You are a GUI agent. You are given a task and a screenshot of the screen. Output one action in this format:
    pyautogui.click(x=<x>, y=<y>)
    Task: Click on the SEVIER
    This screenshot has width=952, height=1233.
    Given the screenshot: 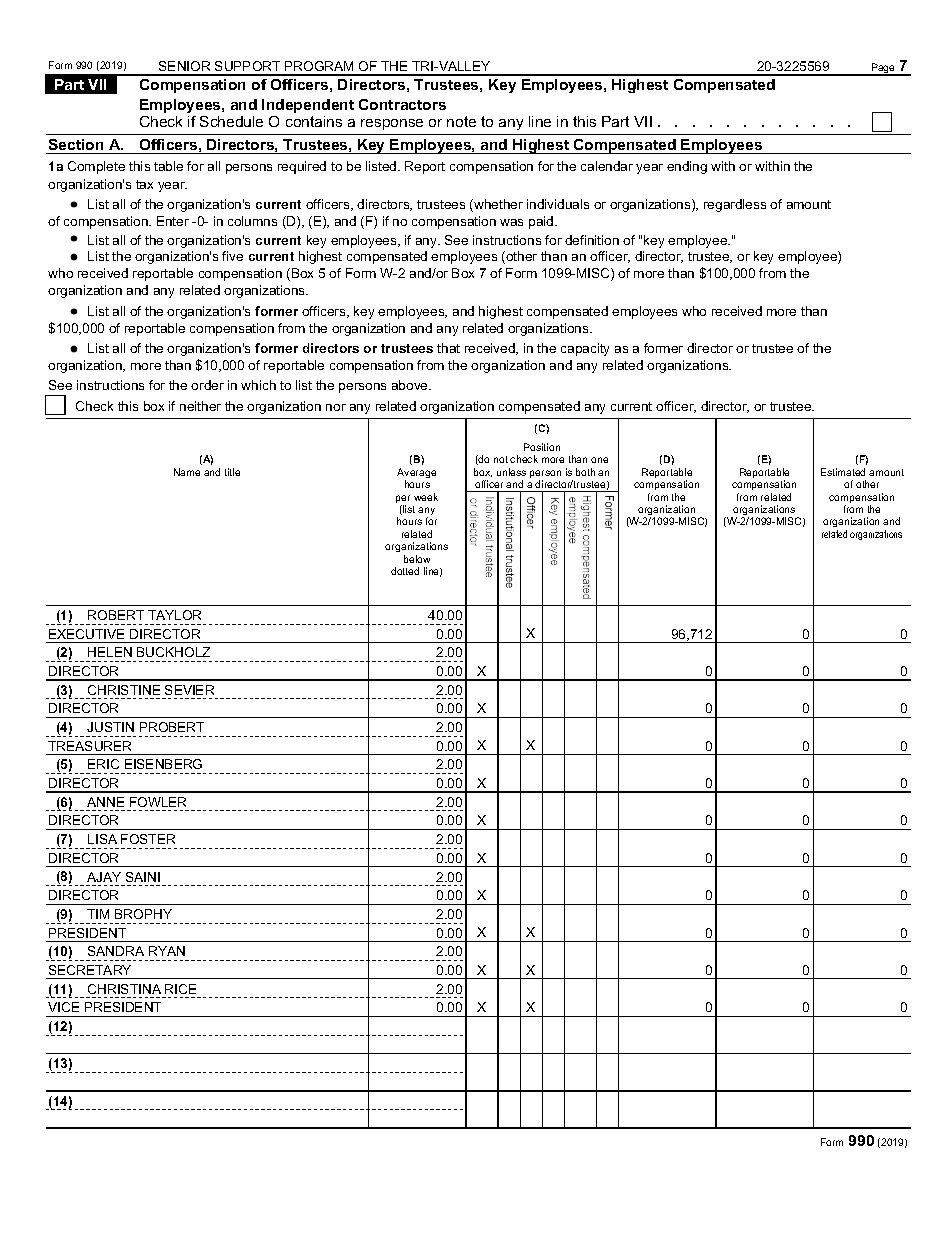 What is the action you would take?
    pyautogui.click(x=189, y=690)
